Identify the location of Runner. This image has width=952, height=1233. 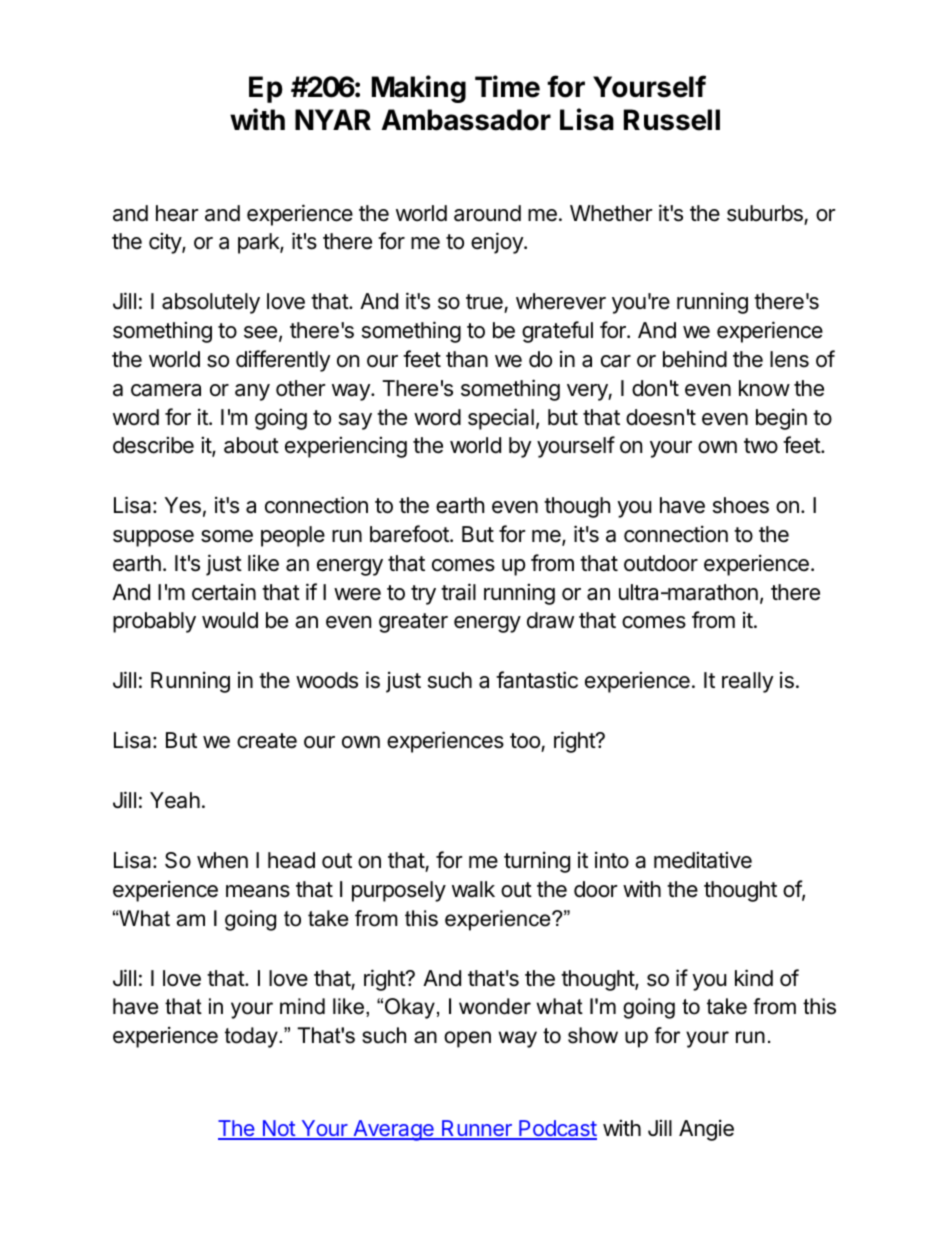
(477, 1129).
